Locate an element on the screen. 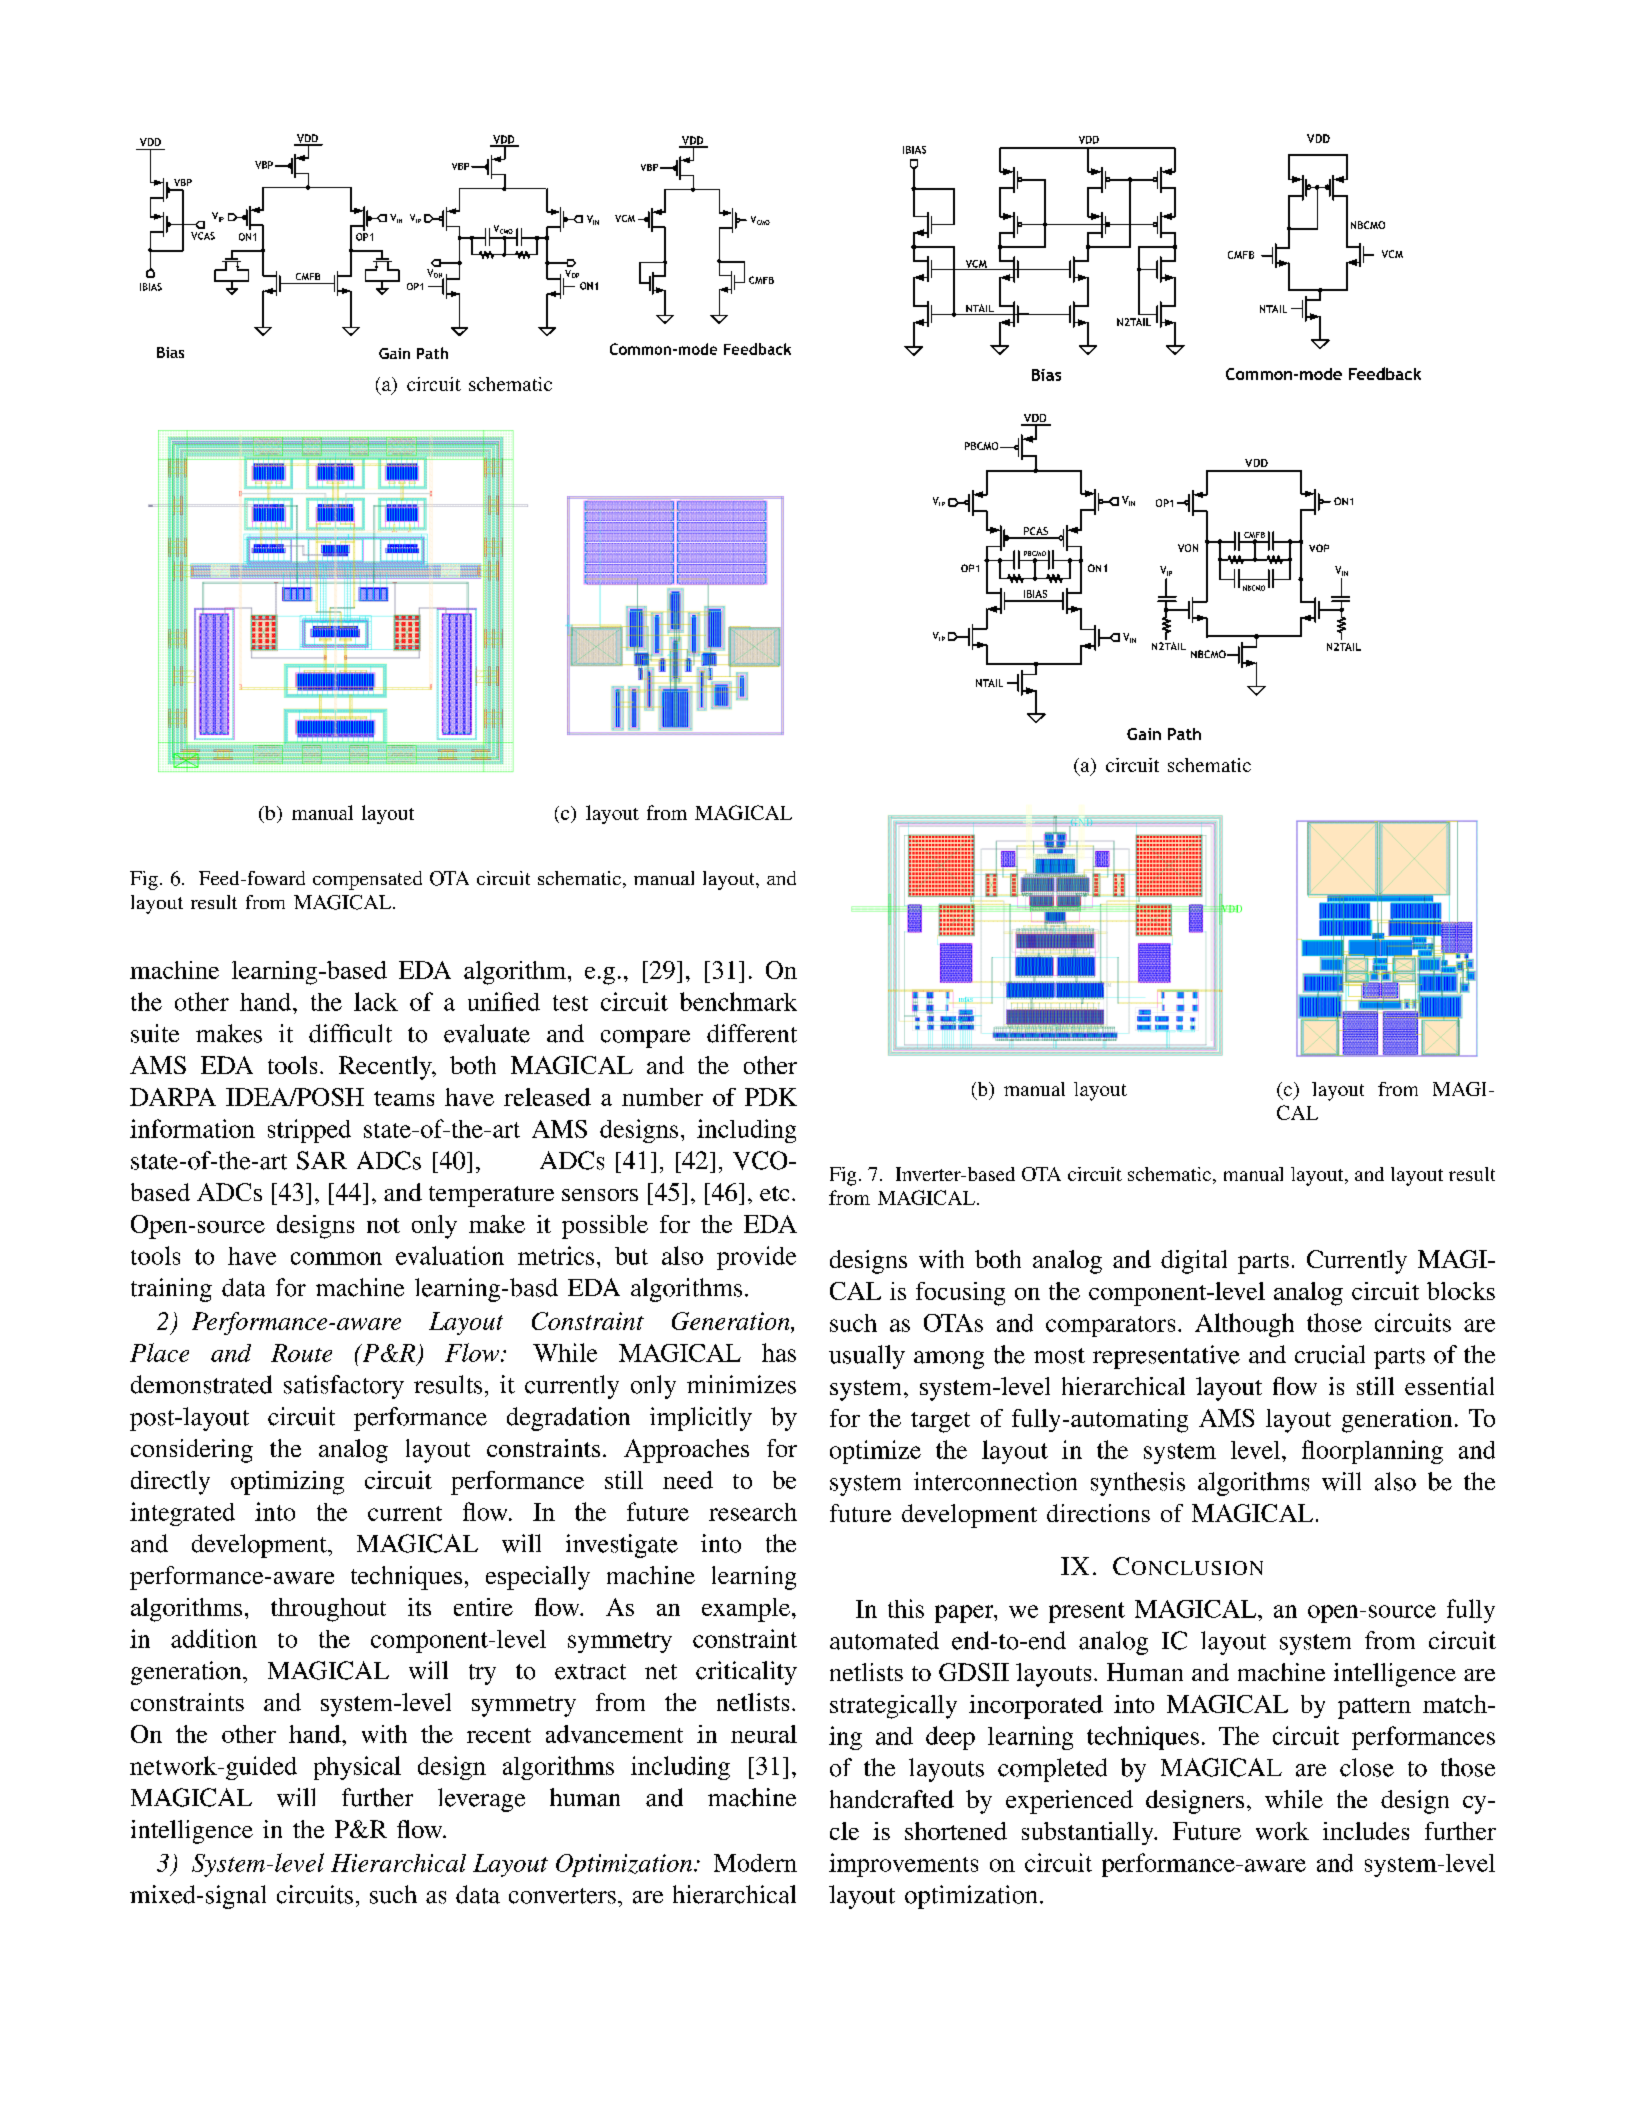 The width and height of the screenshot is (1626, 2104). leverage is located at coordinates (481, 1800).
